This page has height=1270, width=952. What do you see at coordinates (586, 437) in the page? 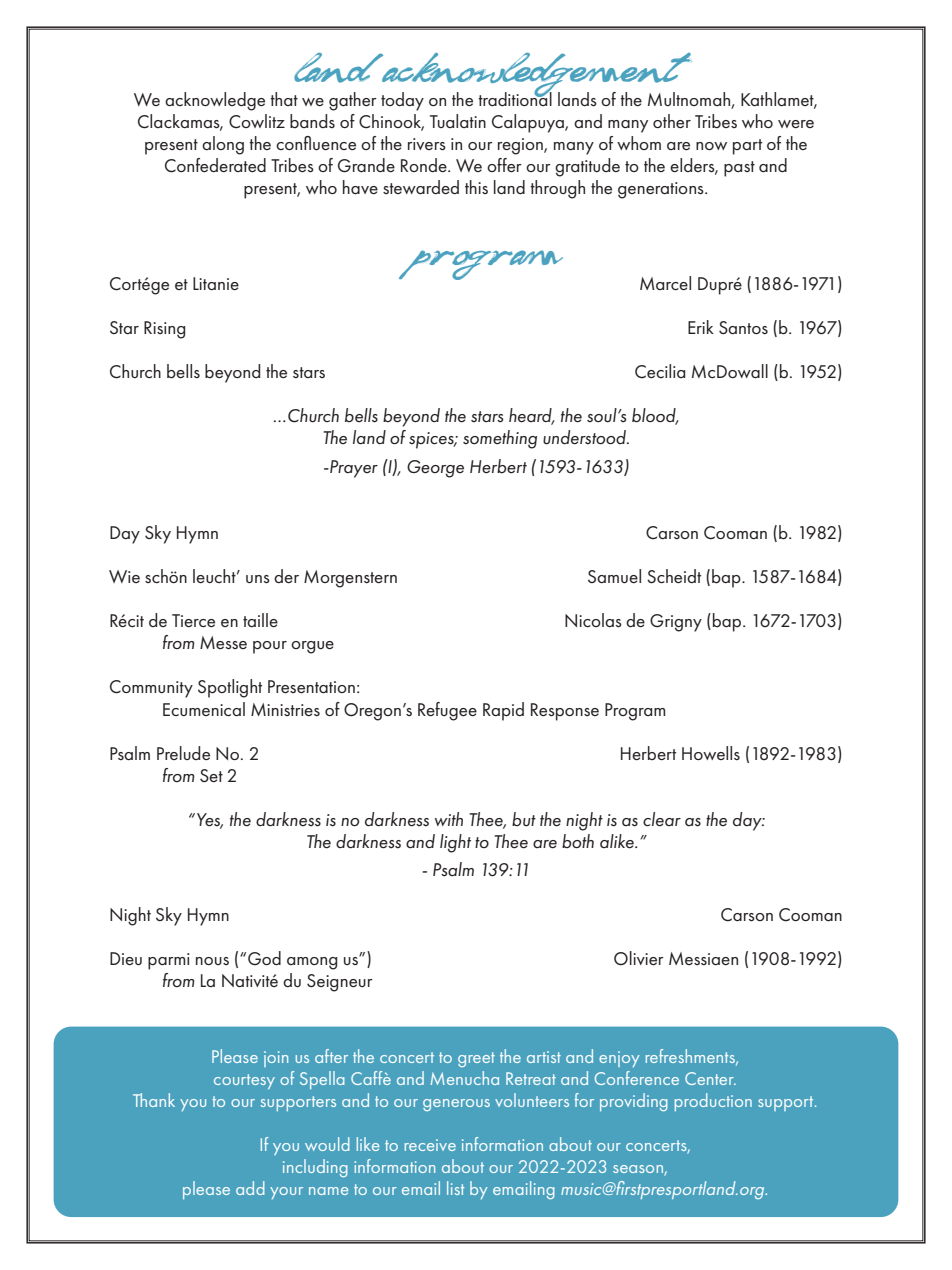
I see `understood` at bounding box center [586, 437].
